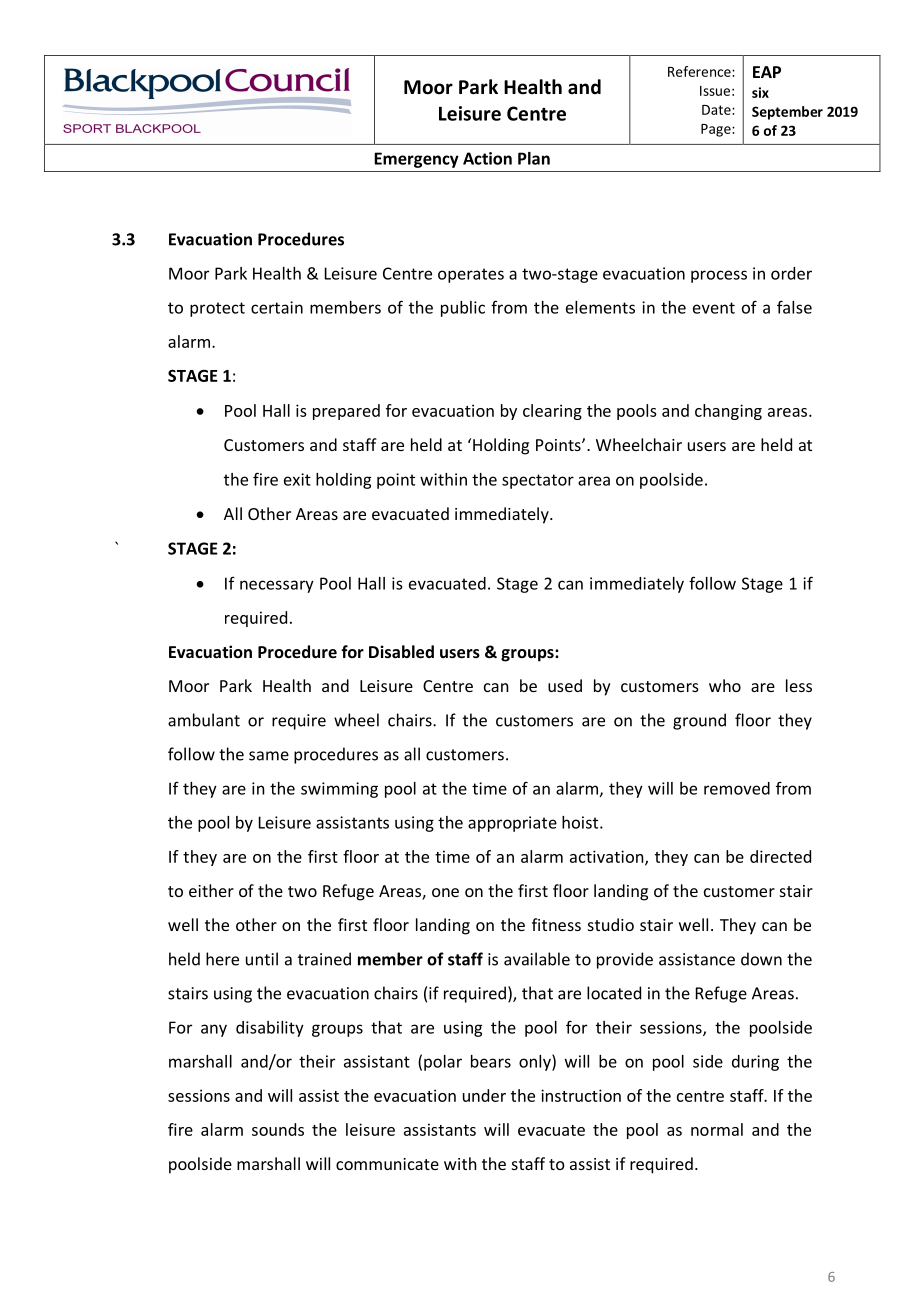 The width and height of the image is (924, 1308). Describe the element at coordinates (278, 1129) in the image. I see `sounds` at that location.
